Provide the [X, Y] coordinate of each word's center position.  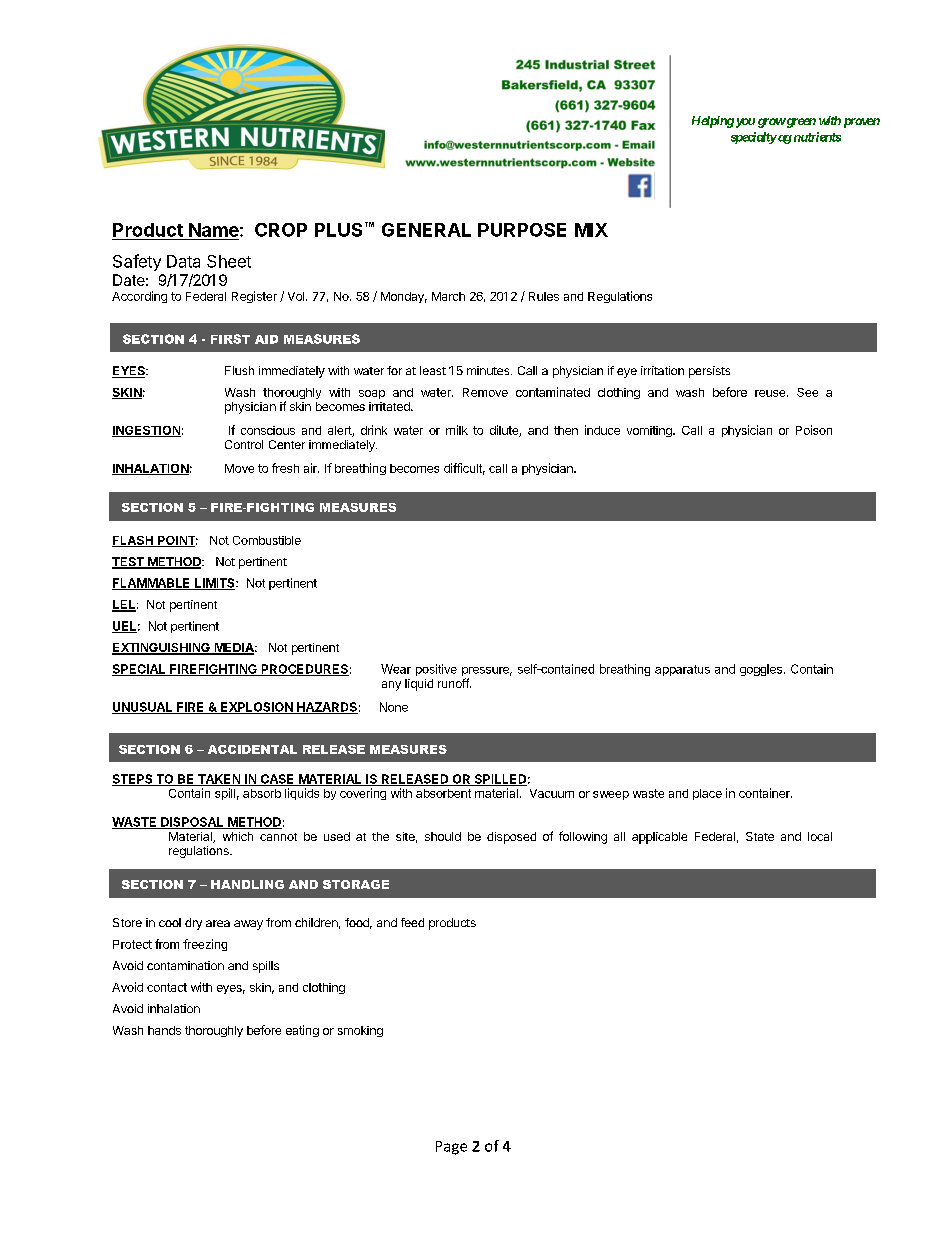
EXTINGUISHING [162, 649]
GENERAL [426, 230]
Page [451, 1148]
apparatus [682, 670]
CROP [281, 230]
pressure [487, 673]
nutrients [816, 137]
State [760, 836]
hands [164, 1030]
